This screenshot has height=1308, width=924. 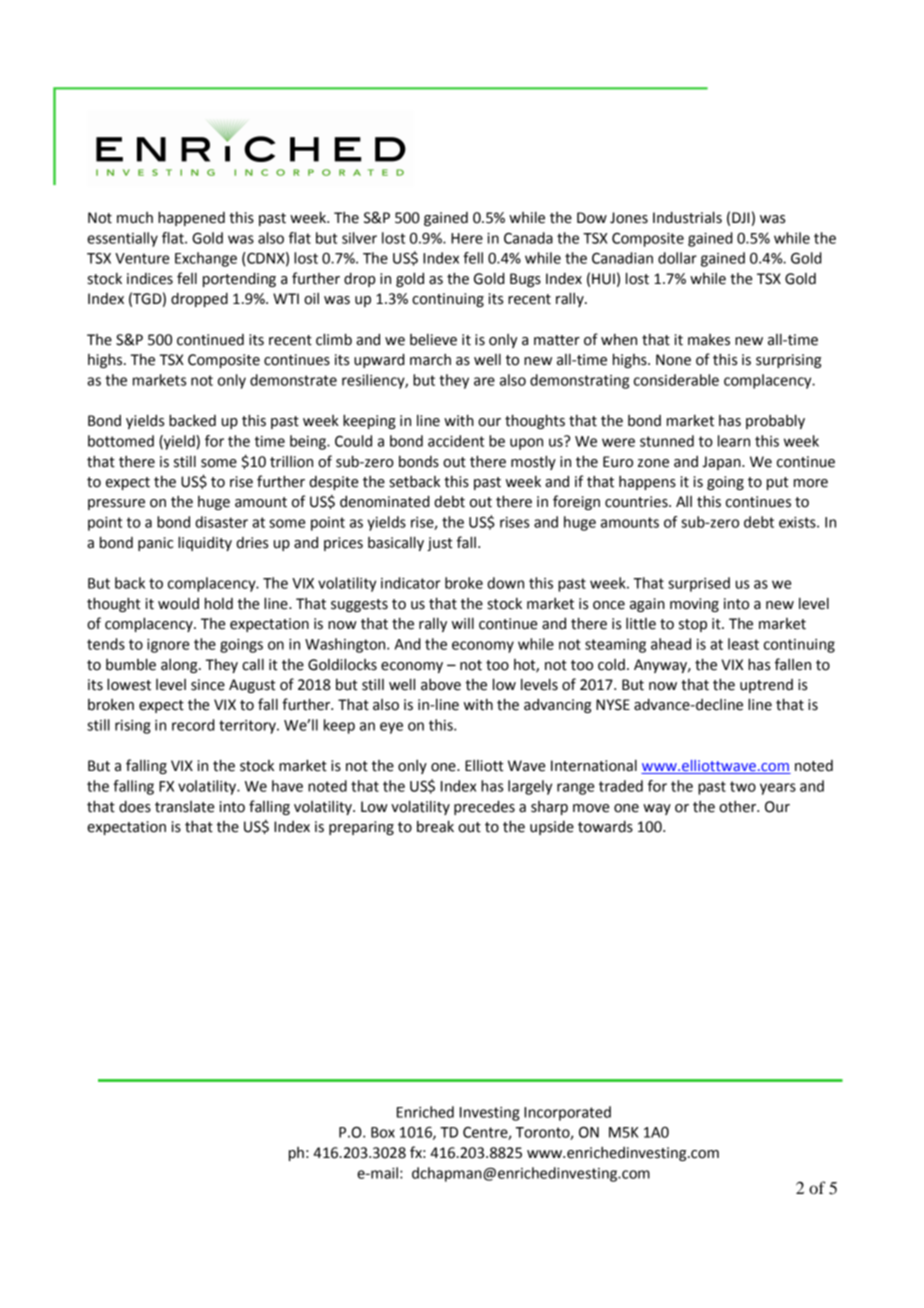 What do you see at coordinates (528, 238) in the screenshot?
I see `Canada` at bounding box center [528, 238].
